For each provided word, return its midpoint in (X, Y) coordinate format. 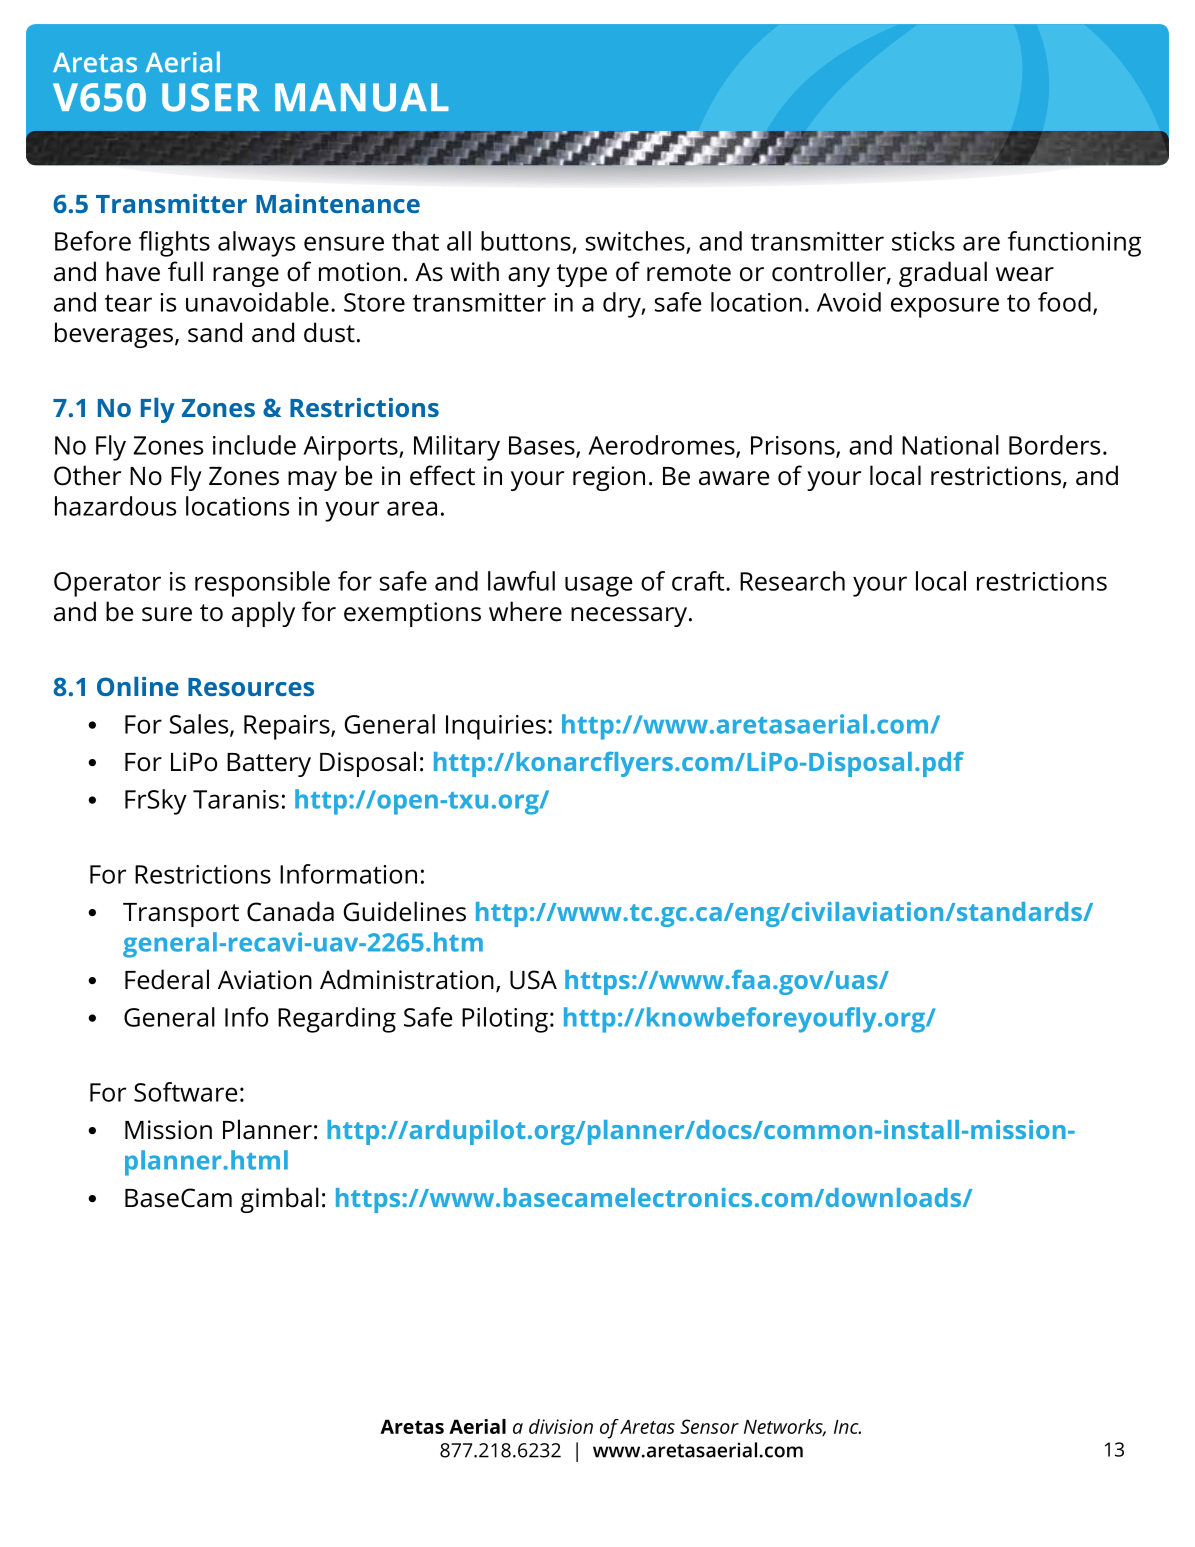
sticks (923, 241)
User (211, 97)
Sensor (709, 1426)
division (561, 1426)
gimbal (279, 1200)
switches (635, 241)
